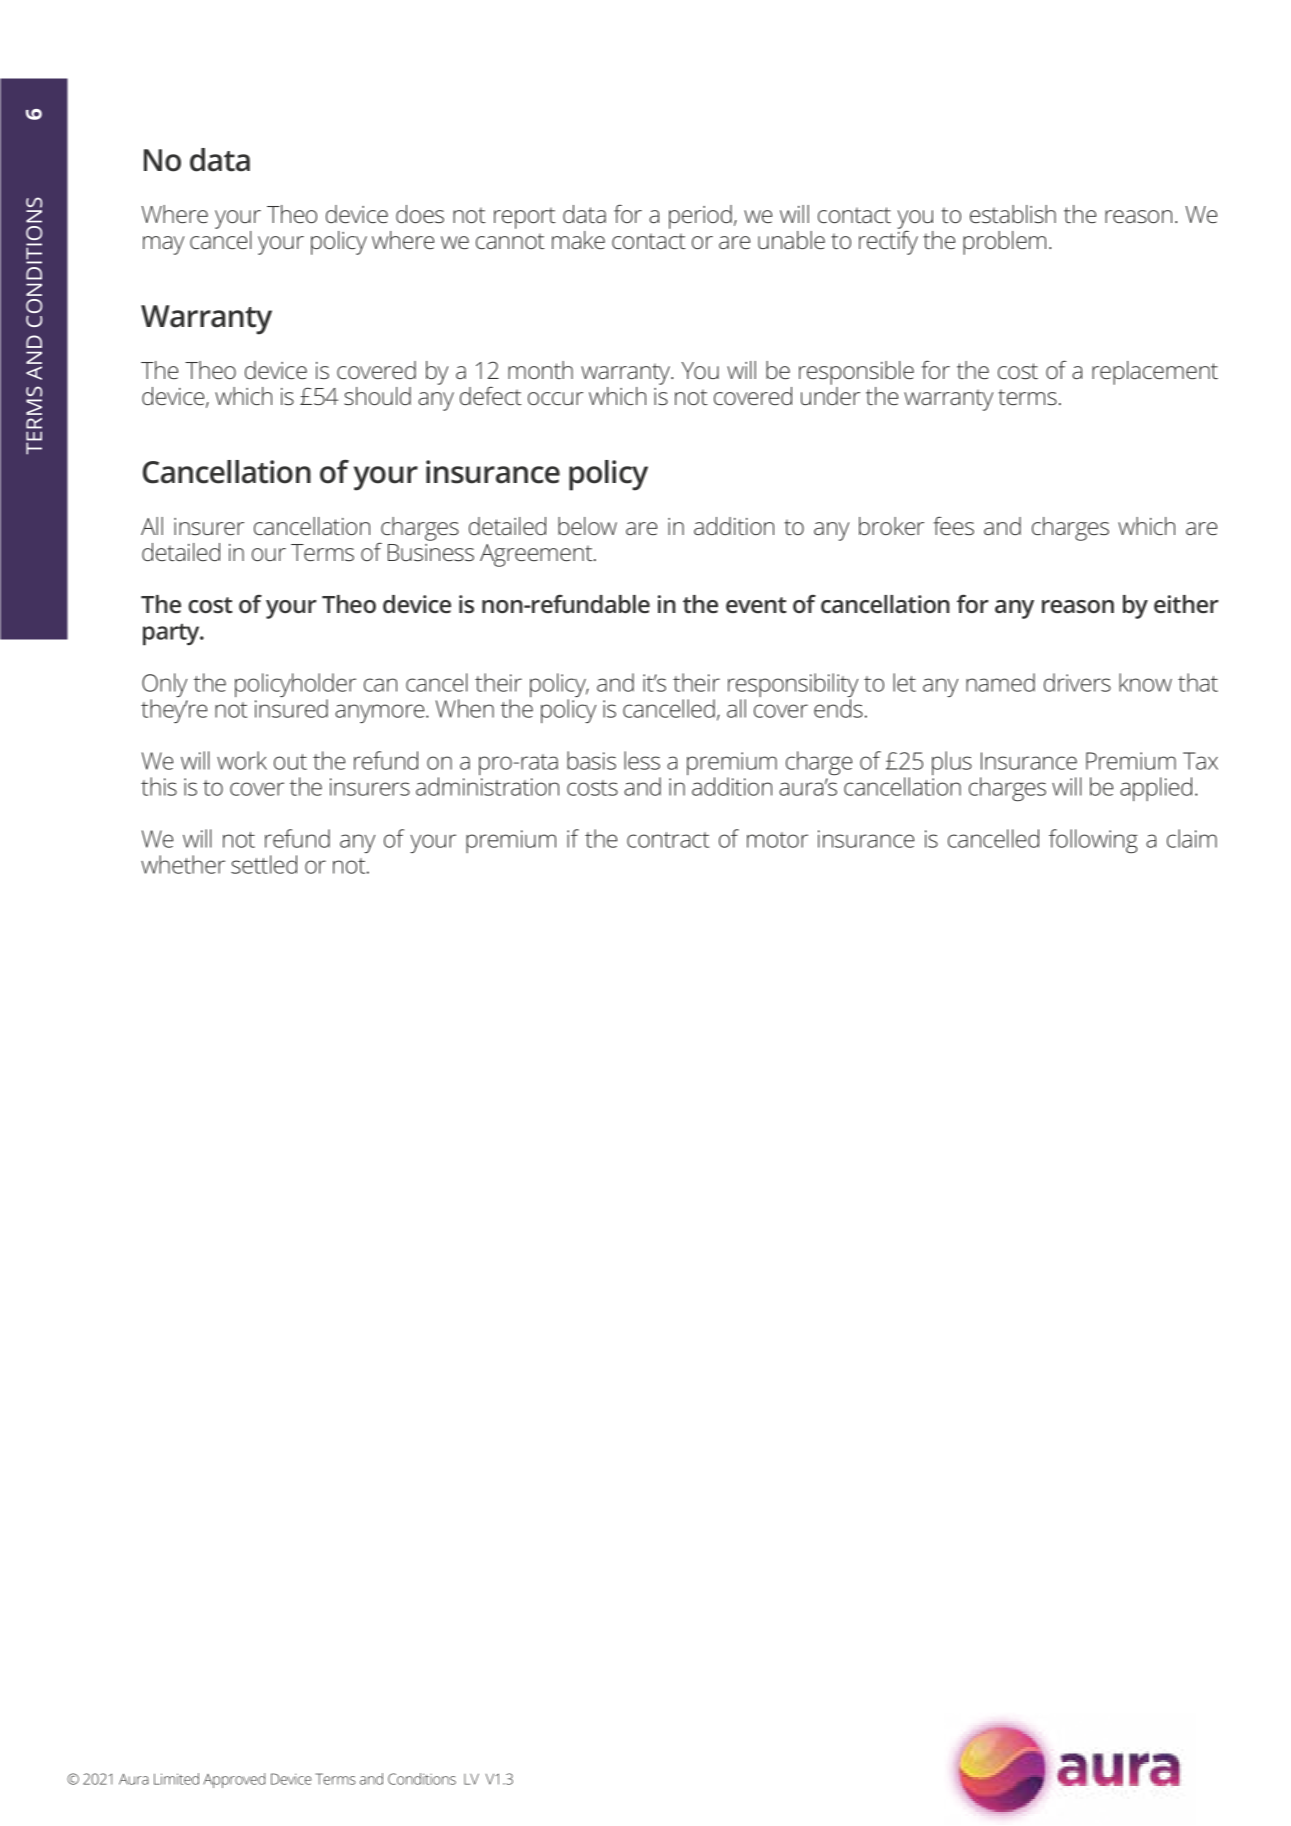 This screenshot has width=1291, height=1826. What do you see at coordinates (1077, 682) in the screenshot?
I see `drivers` at bounding box center [1077, 682].
